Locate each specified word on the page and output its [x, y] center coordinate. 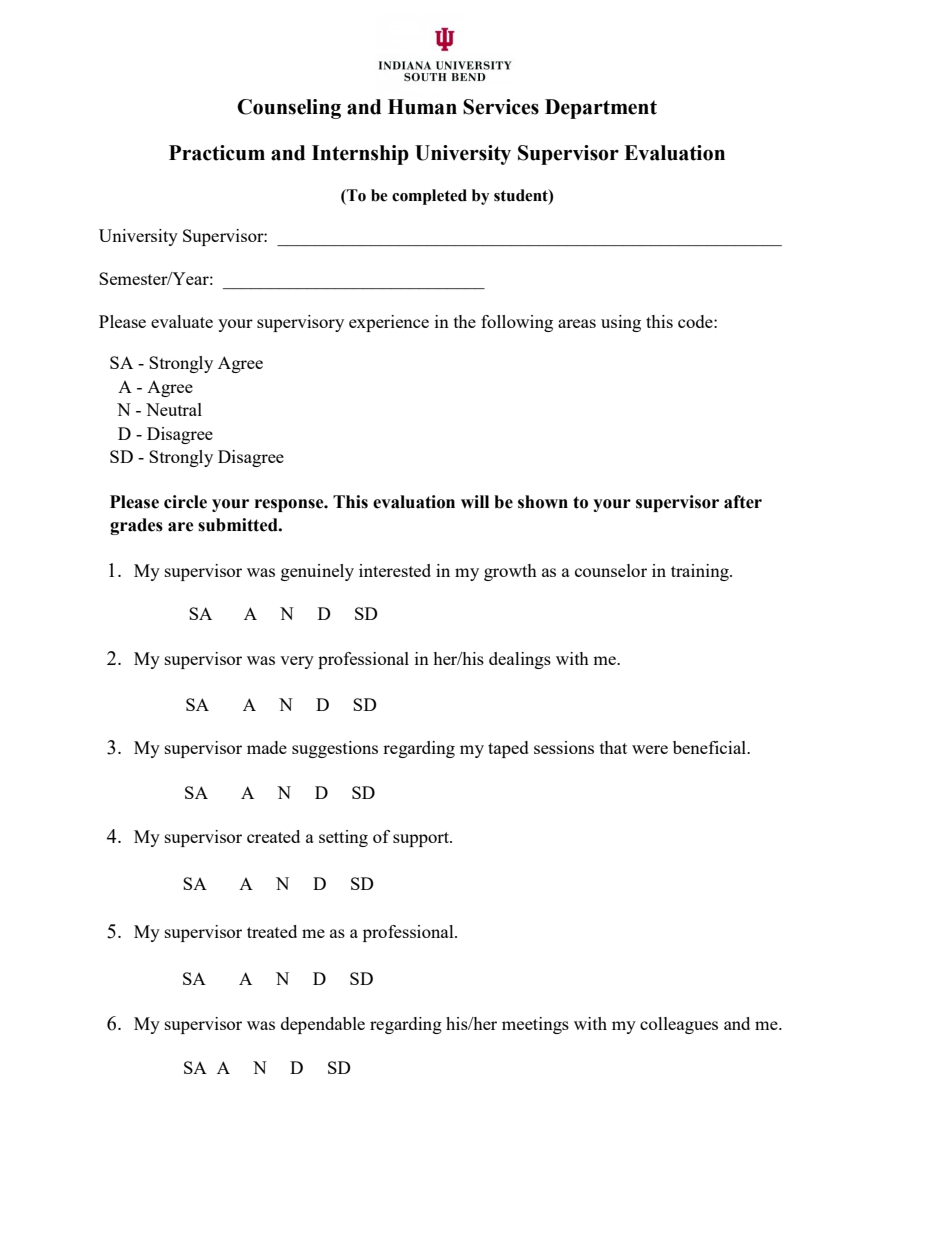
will [475, 501]
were [650, 749]
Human [422, 107]
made [267, 747]
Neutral [174, 409]
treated [272, 931]
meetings [535, 1025]
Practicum [217, 153]
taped [508, 749]
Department [601, 109]
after [743, 502]
